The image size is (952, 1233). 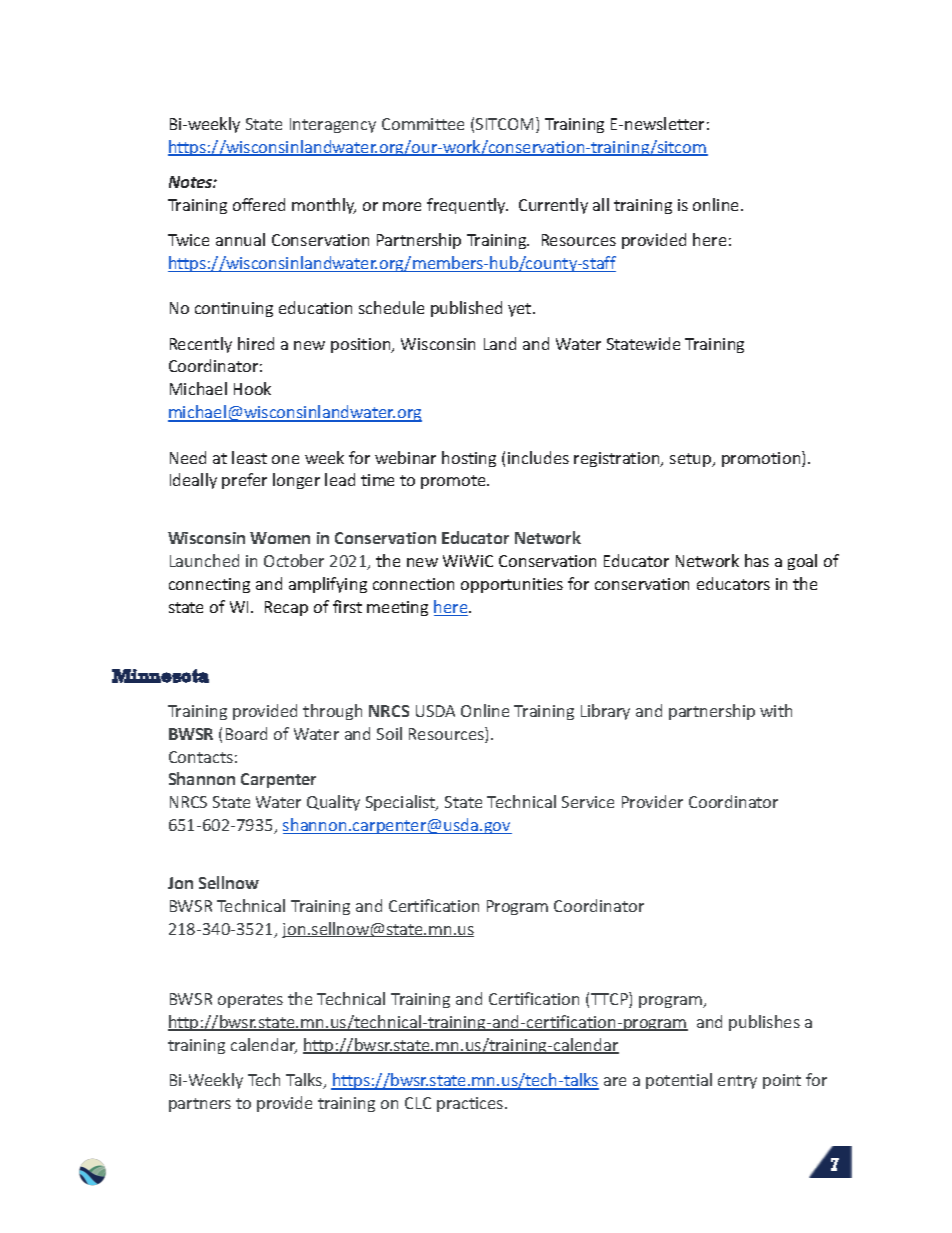 I want to click on operates, so click(x=250, y=1001).
